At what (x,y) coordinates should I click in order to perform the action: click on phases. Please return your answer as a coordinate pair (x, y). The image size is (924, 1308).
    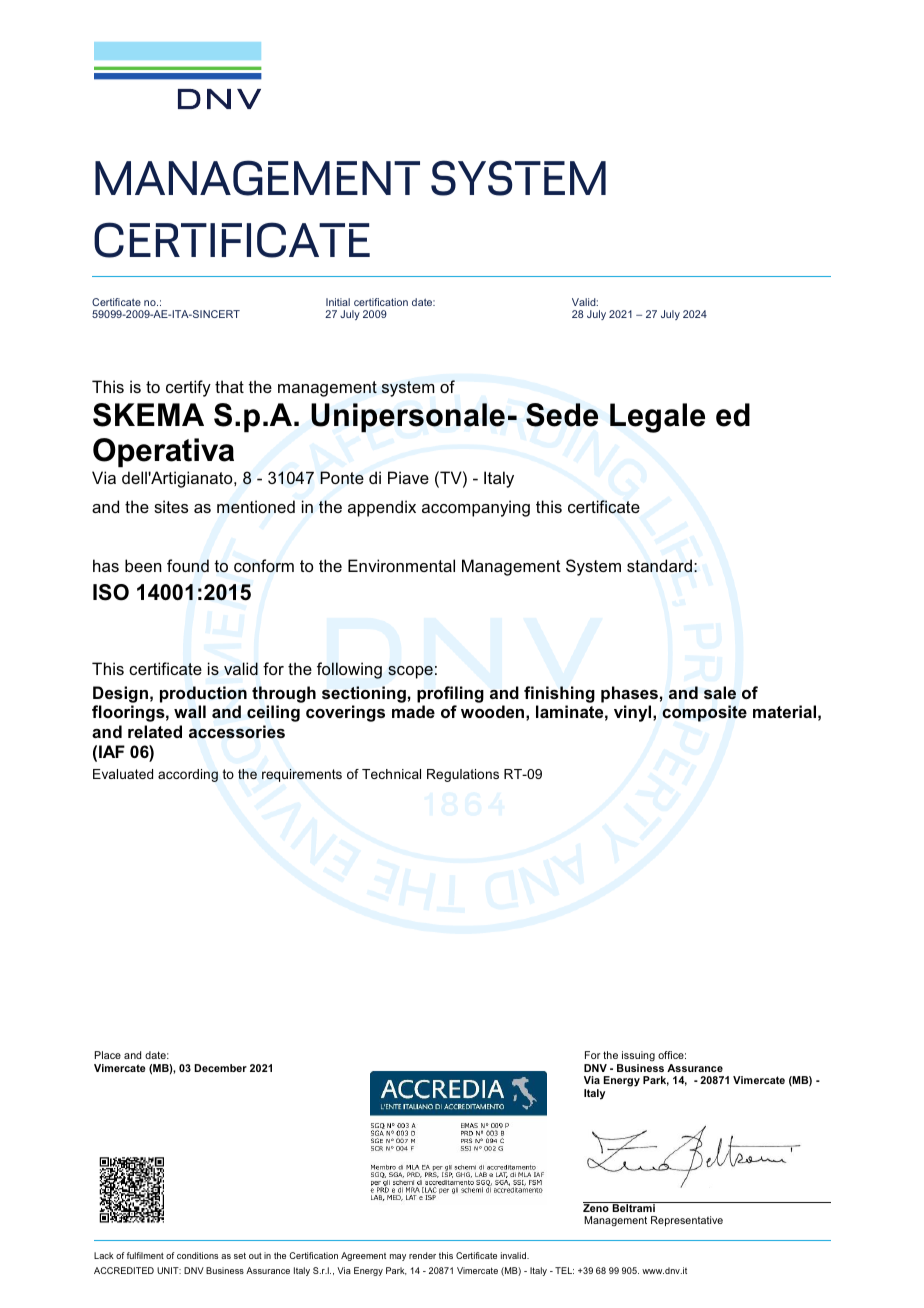
    Looking at the image, I should click on (629, 694).
